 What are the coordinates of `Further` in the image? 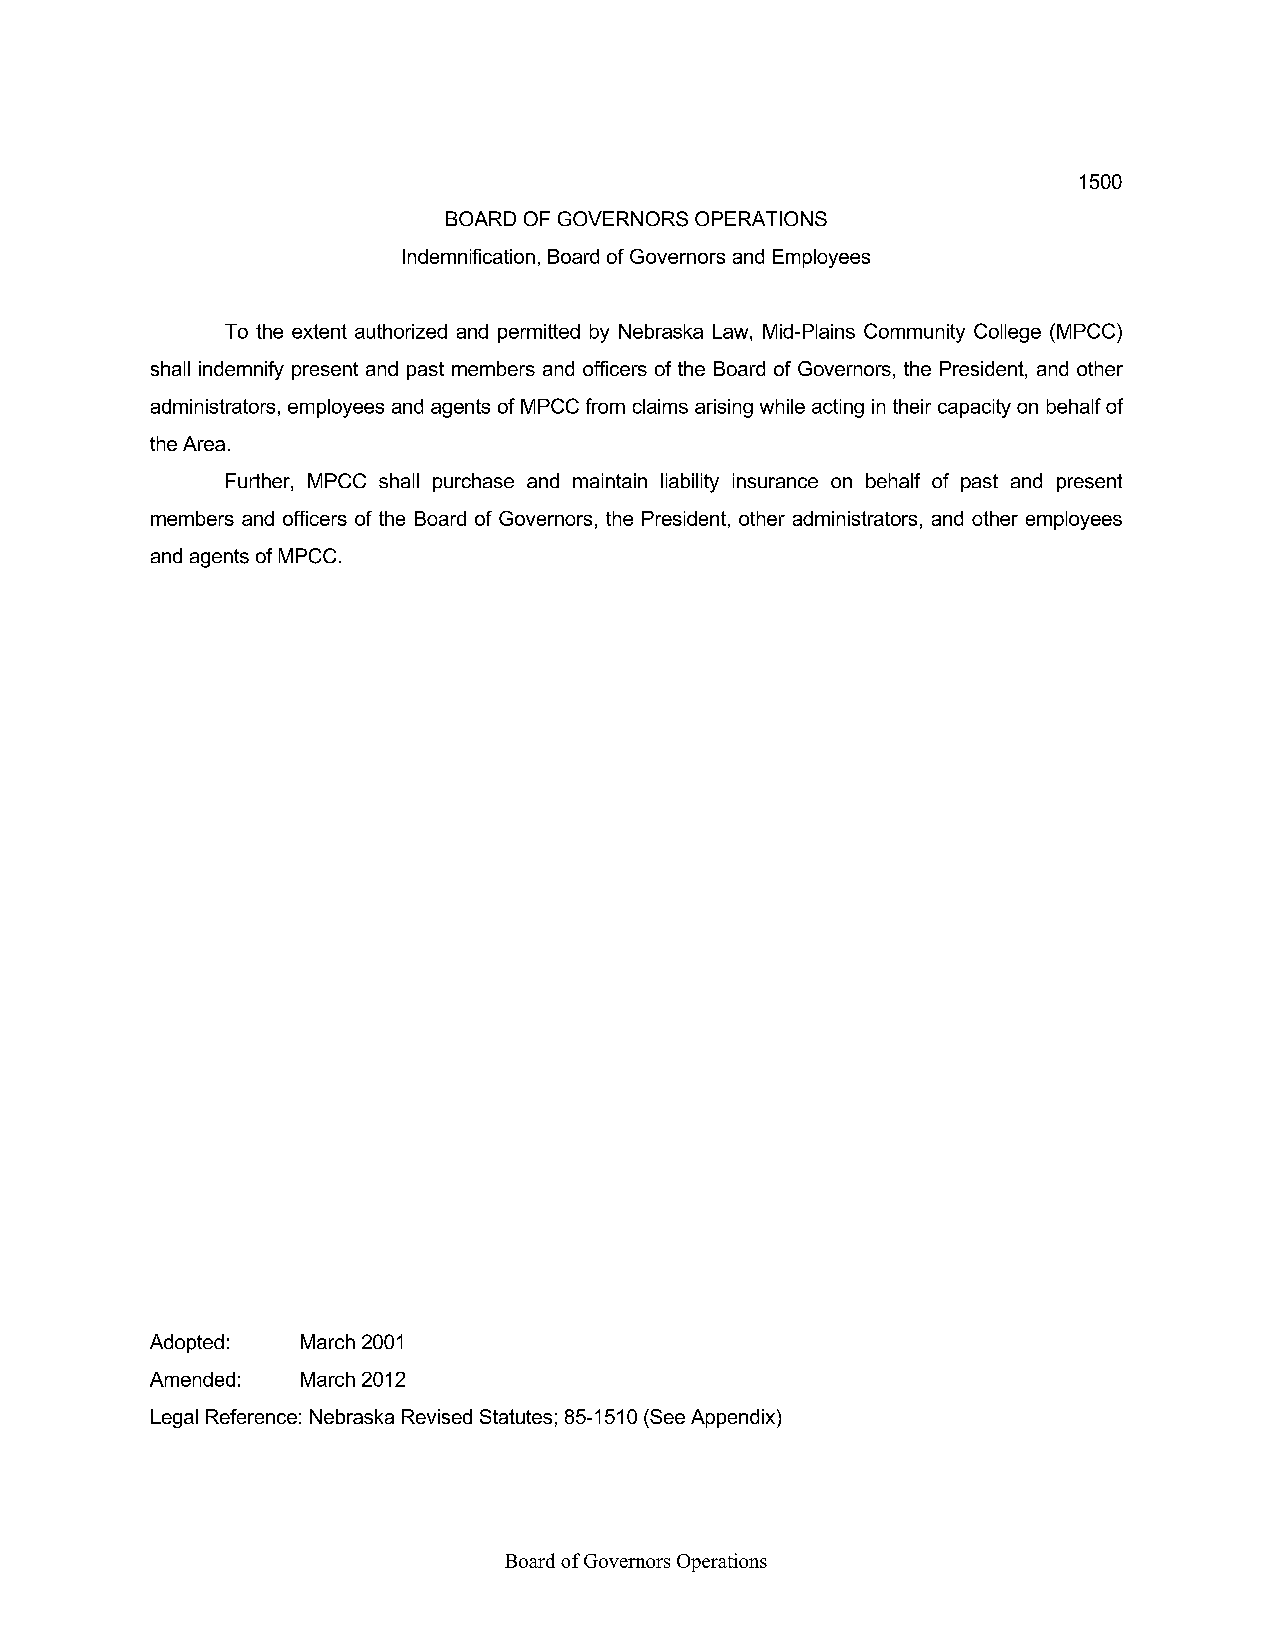 It's located at (259, 482).
